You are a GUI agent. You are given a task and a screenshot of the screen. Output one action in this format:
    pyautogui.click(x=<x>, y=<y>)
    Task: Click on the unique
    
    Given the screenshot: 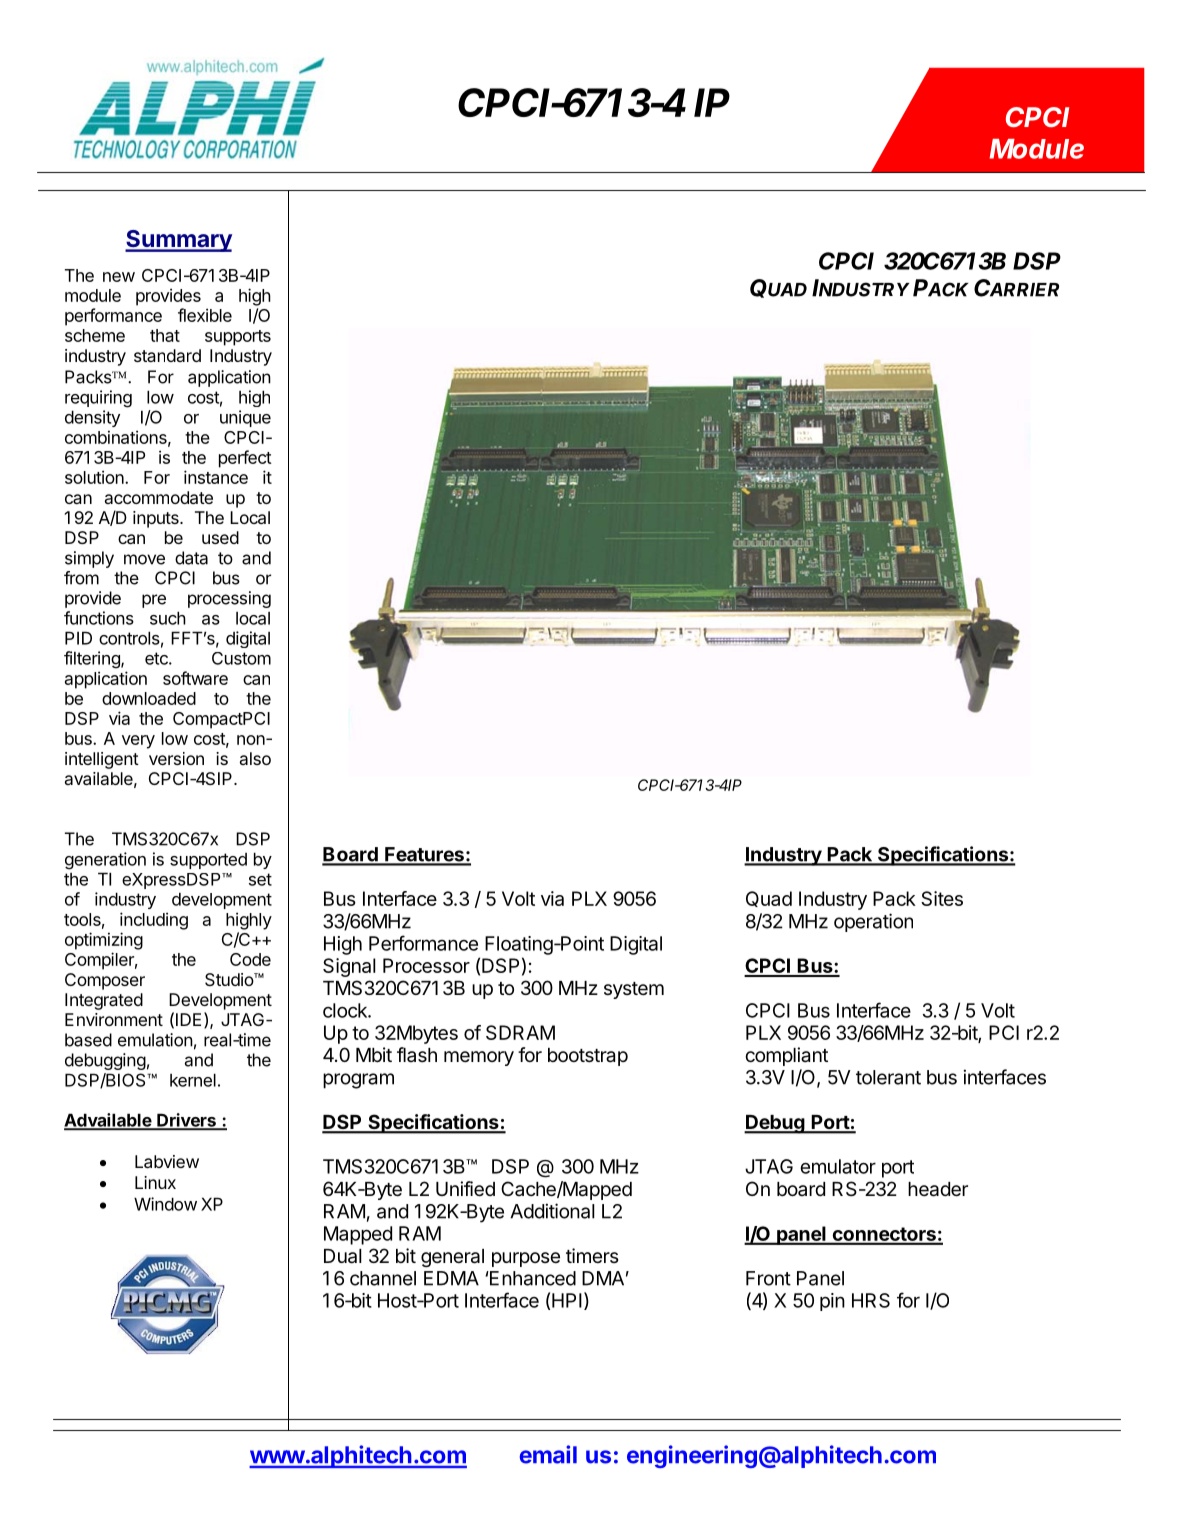 What is the action you would take?
    pyautogui.click(x=245, y=418)
